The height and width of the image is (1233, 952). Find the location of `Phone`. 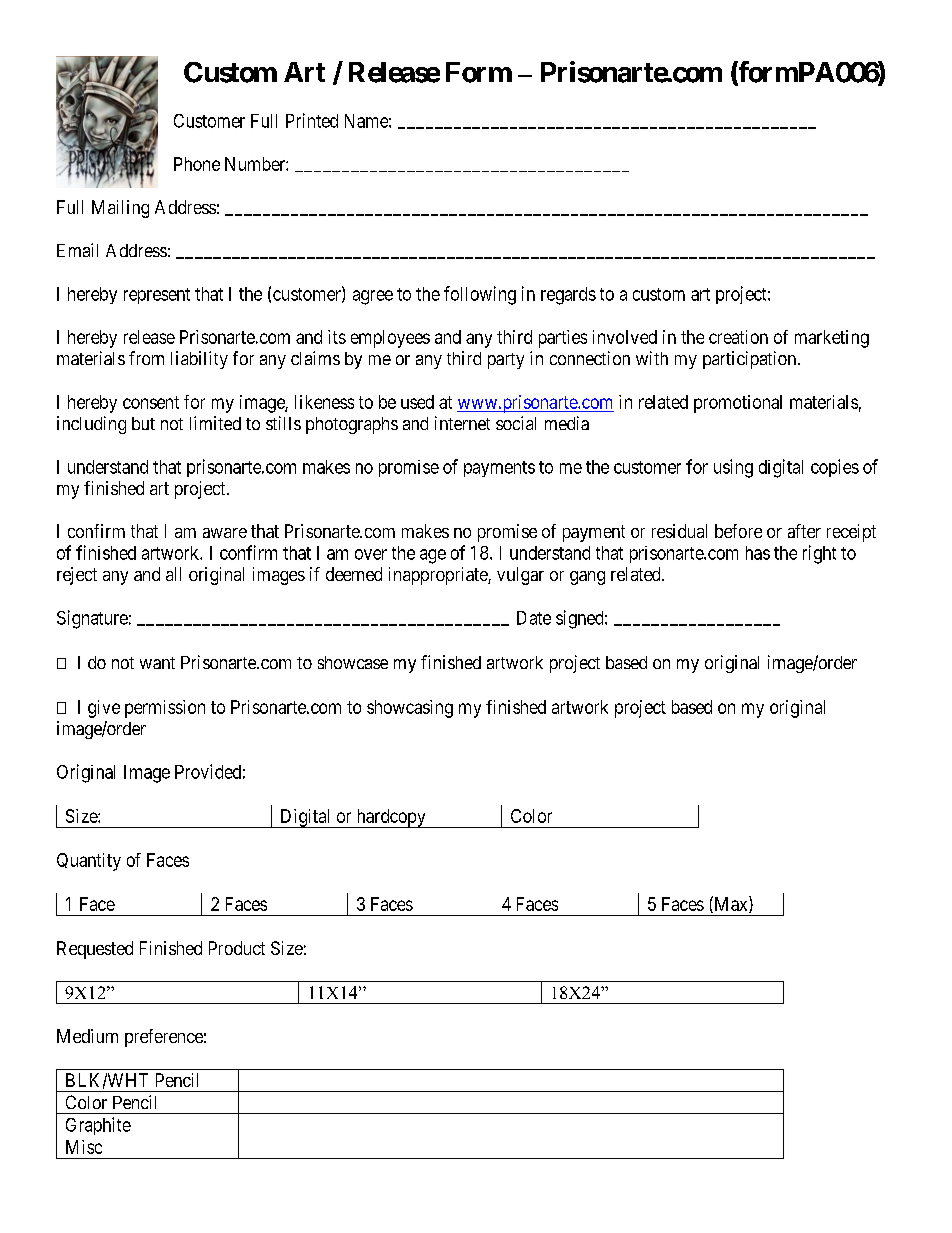

Phone is located at coordinates (197, 164).
